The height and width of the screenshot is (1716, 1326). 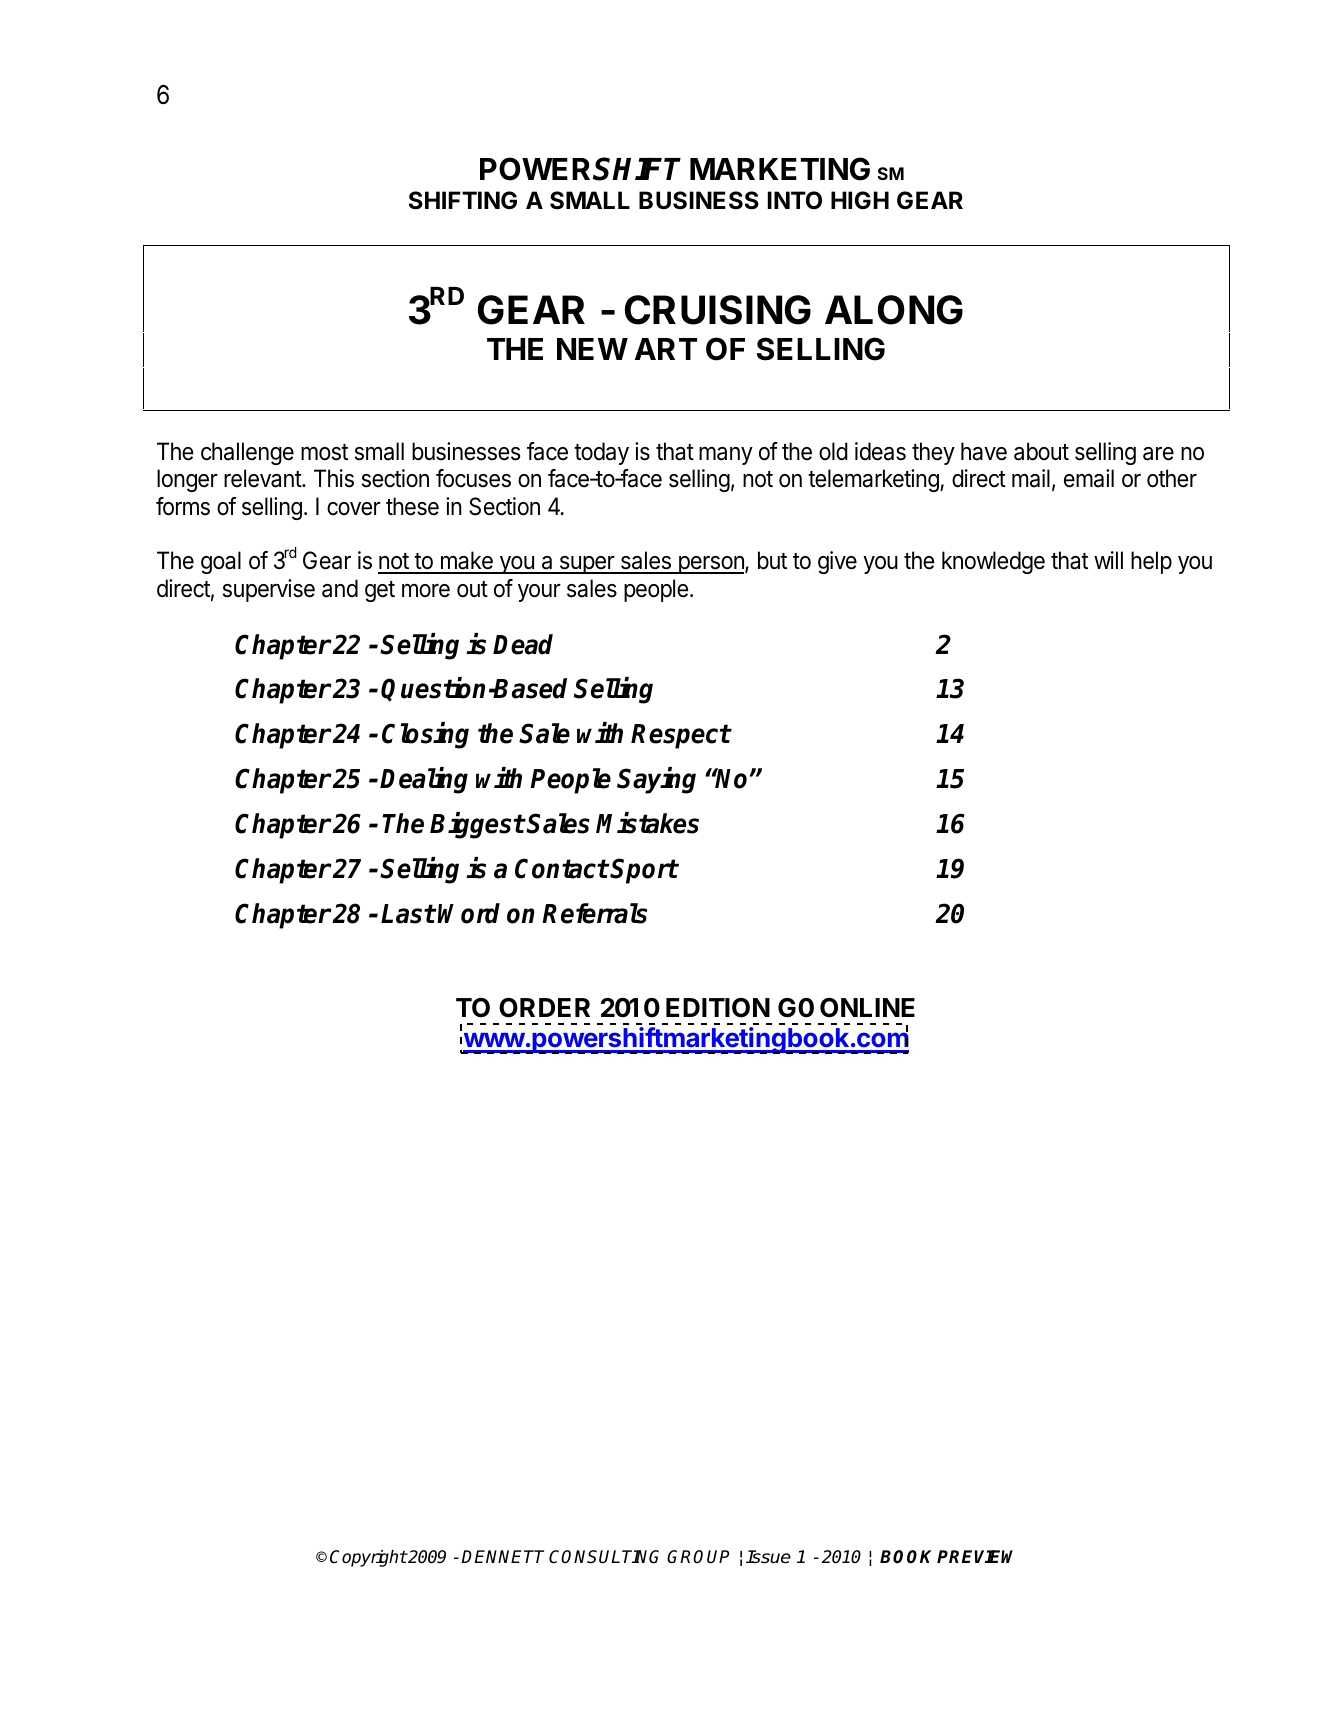 I want to click on Copyright, so click(x=368, y=1558).
